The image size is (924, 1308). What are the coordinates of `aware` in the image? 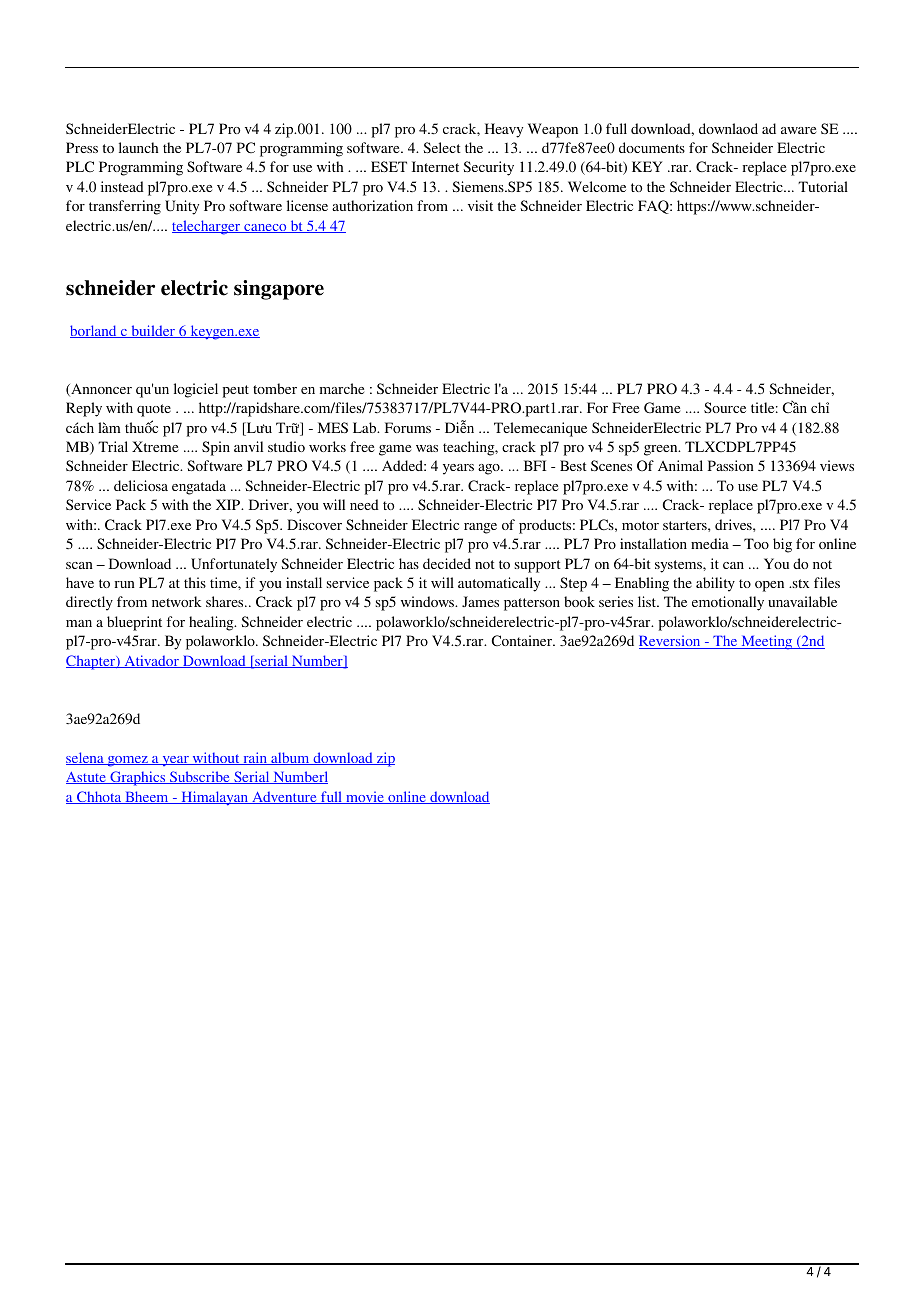 It's located at (798, 130).
